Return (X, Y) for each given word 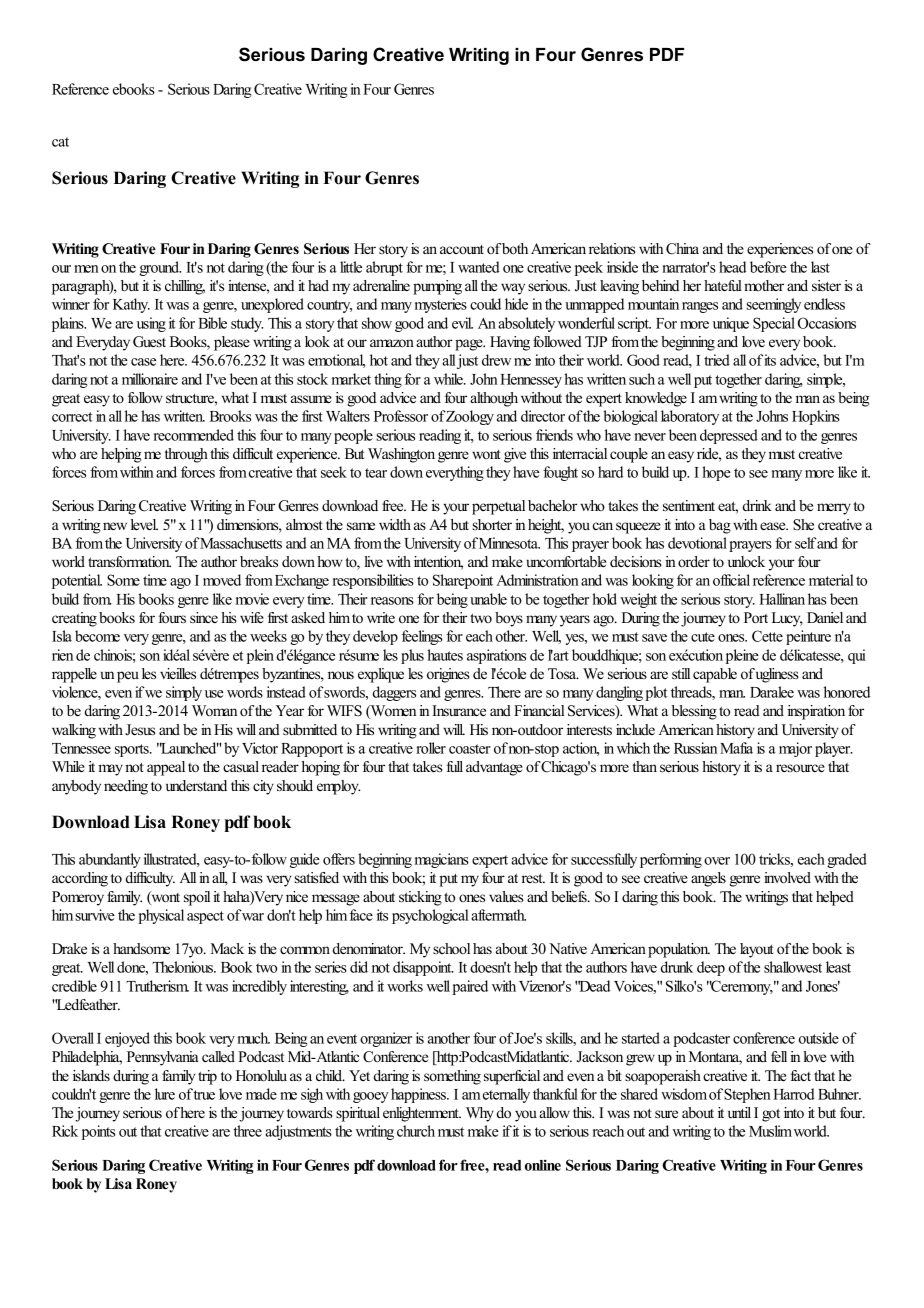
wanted (479, 267)
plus (412, 656)
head (732, 267)
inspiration (816, 712)
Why (480, 1114)
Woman (214, 710)
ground (160, 268)
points (98, 1132)
